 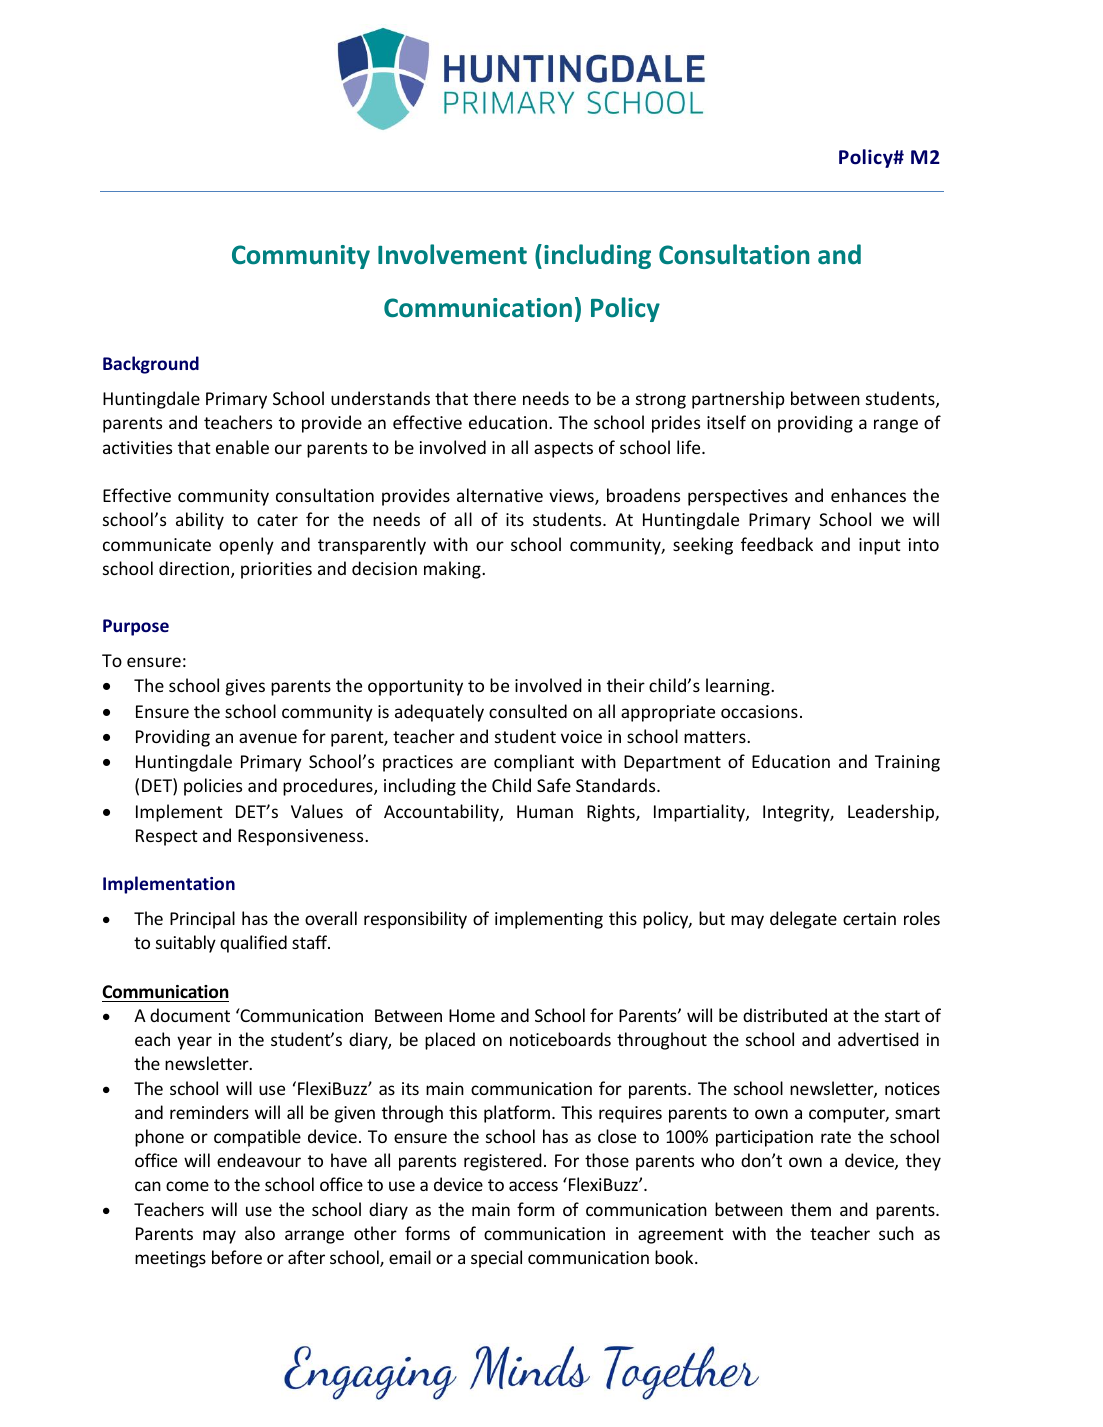 I want to click on Principal, so click(x=202, y=920).
